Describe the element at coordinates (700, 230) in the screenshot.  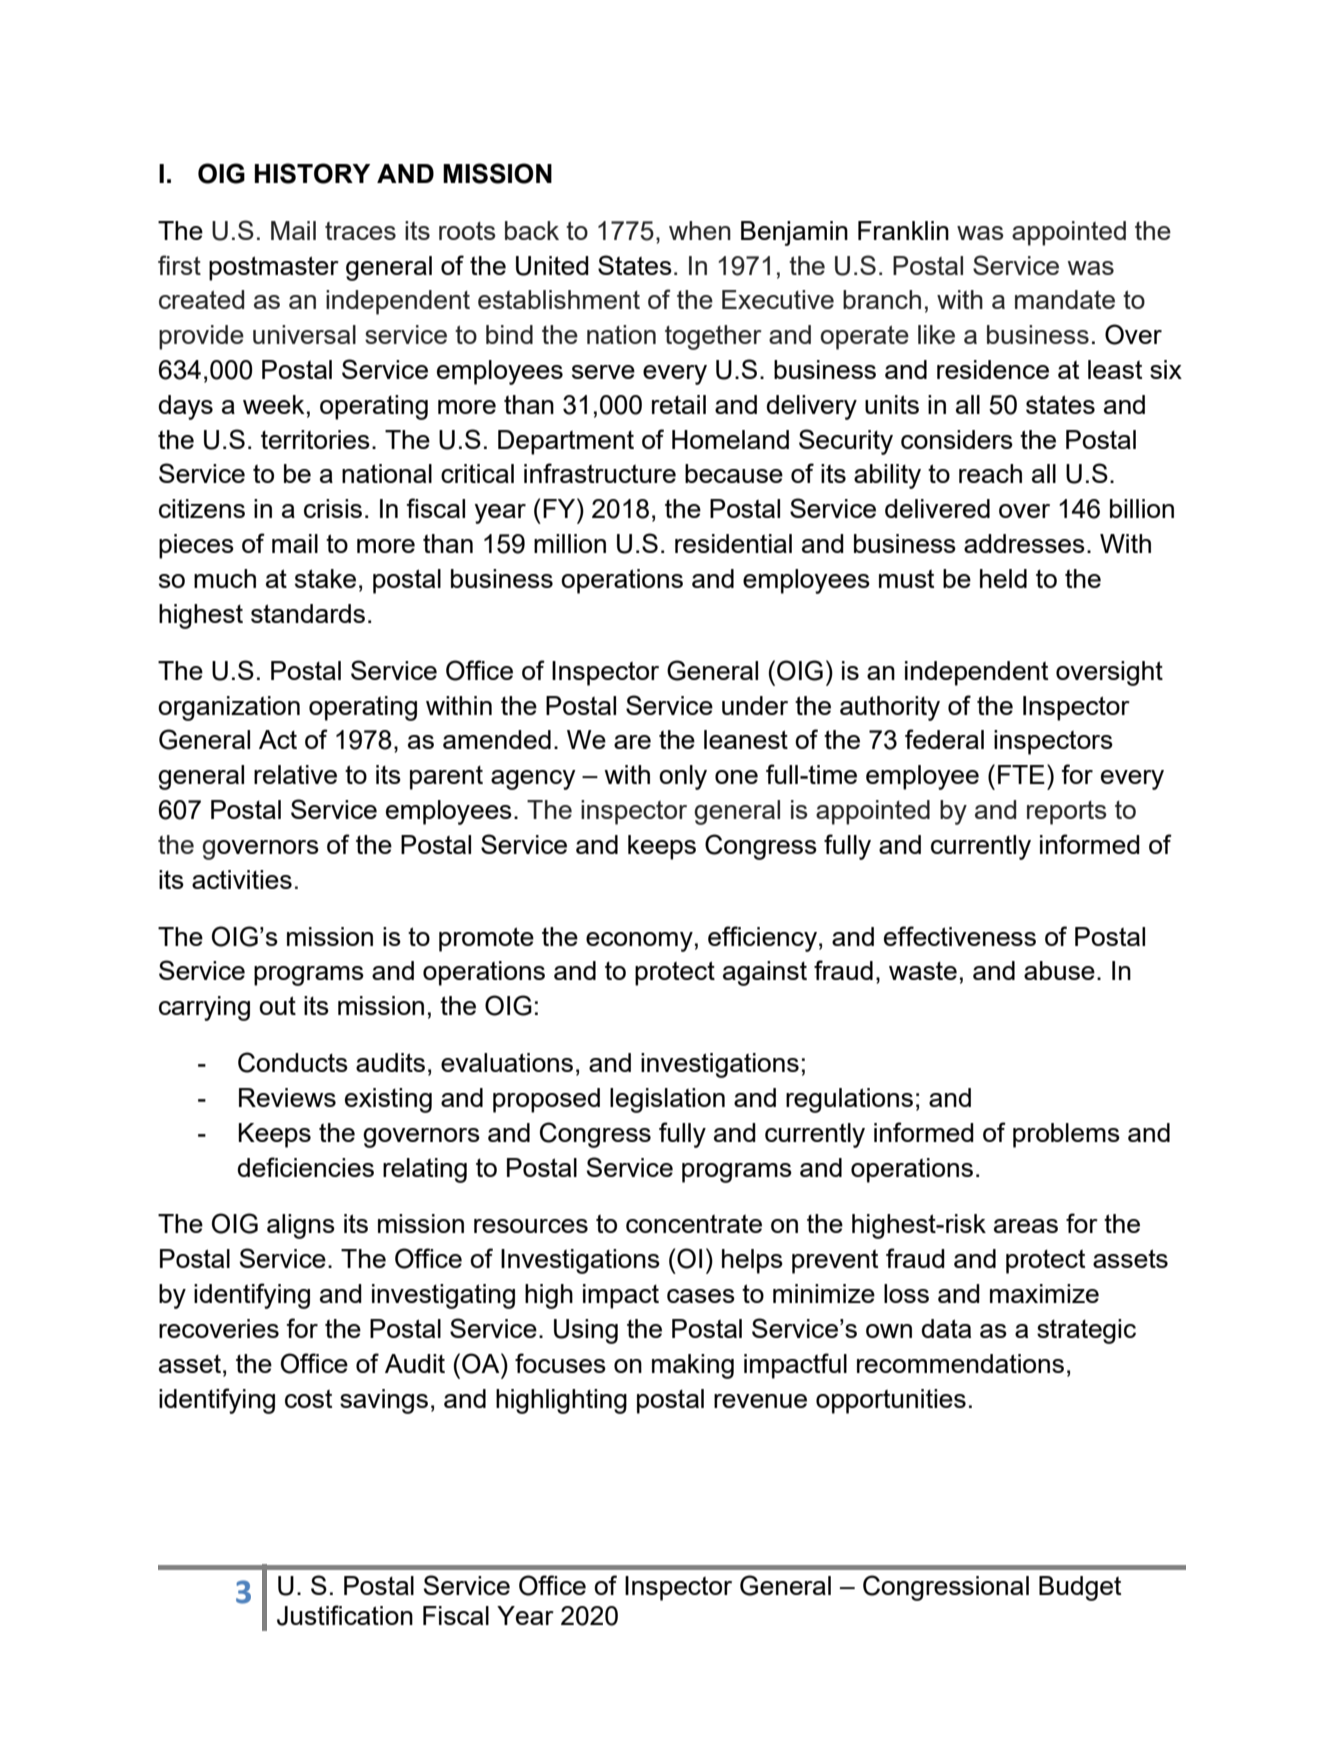
I see `when` at that location.
